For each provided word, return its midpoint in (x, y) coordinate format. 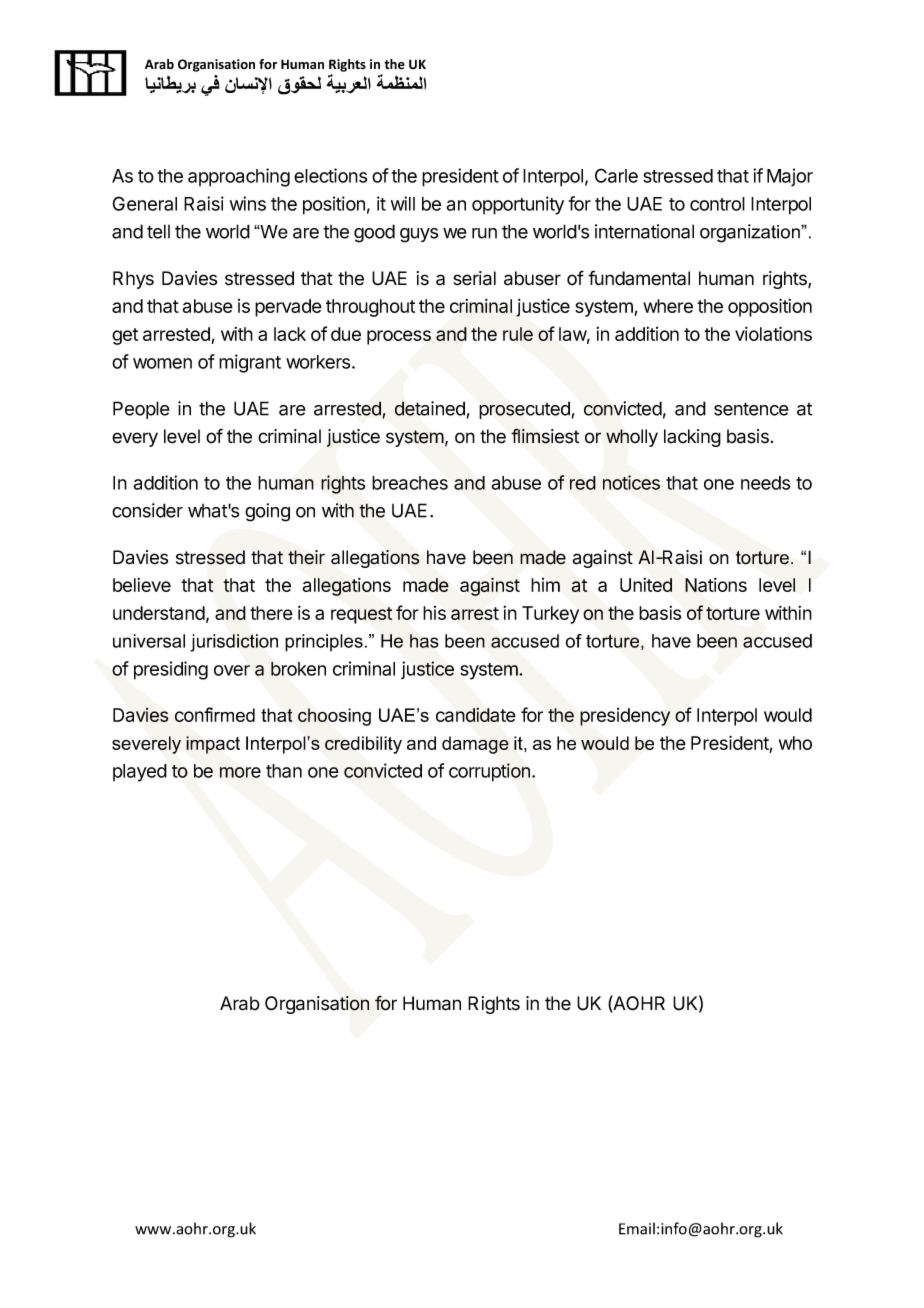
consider (147, 510)
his (434, 613)
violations (773, 333)
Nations (716, 585)
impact (213, 745)
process (399, 337)
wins (248, 203)
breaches (410, 483)
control (717, 204)
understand (159, 613)
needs (765, 483)
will (403, 203)
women (162, 363)
